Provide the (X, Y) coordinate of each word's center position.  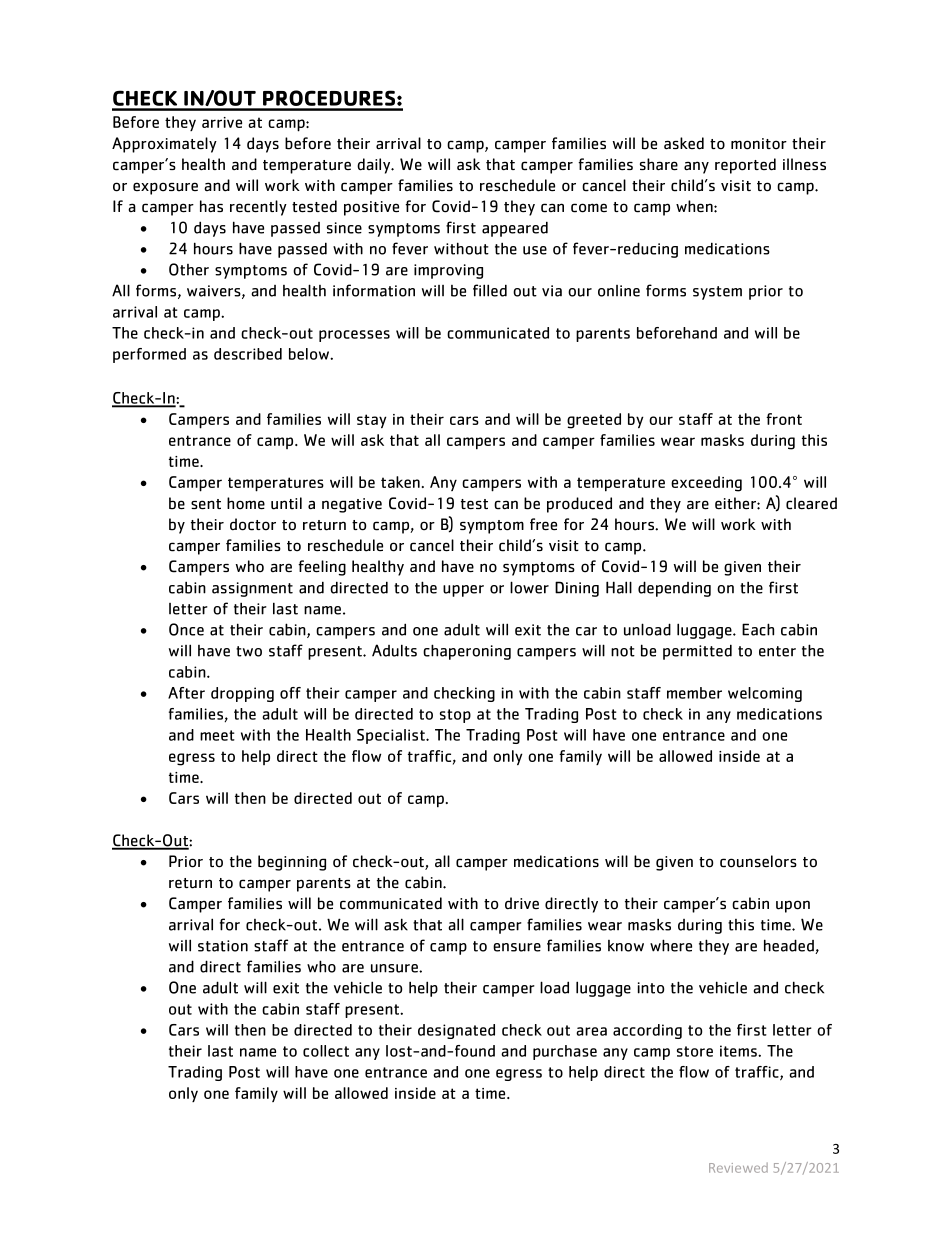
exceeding (706, 484)
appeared (515, 229)
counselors (758, 861)
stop (455, 716)
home (246, 503)
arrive (222, 122)
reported (745, 166)
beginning (292, 863)
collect (326, 1051)
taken (400, 482)
